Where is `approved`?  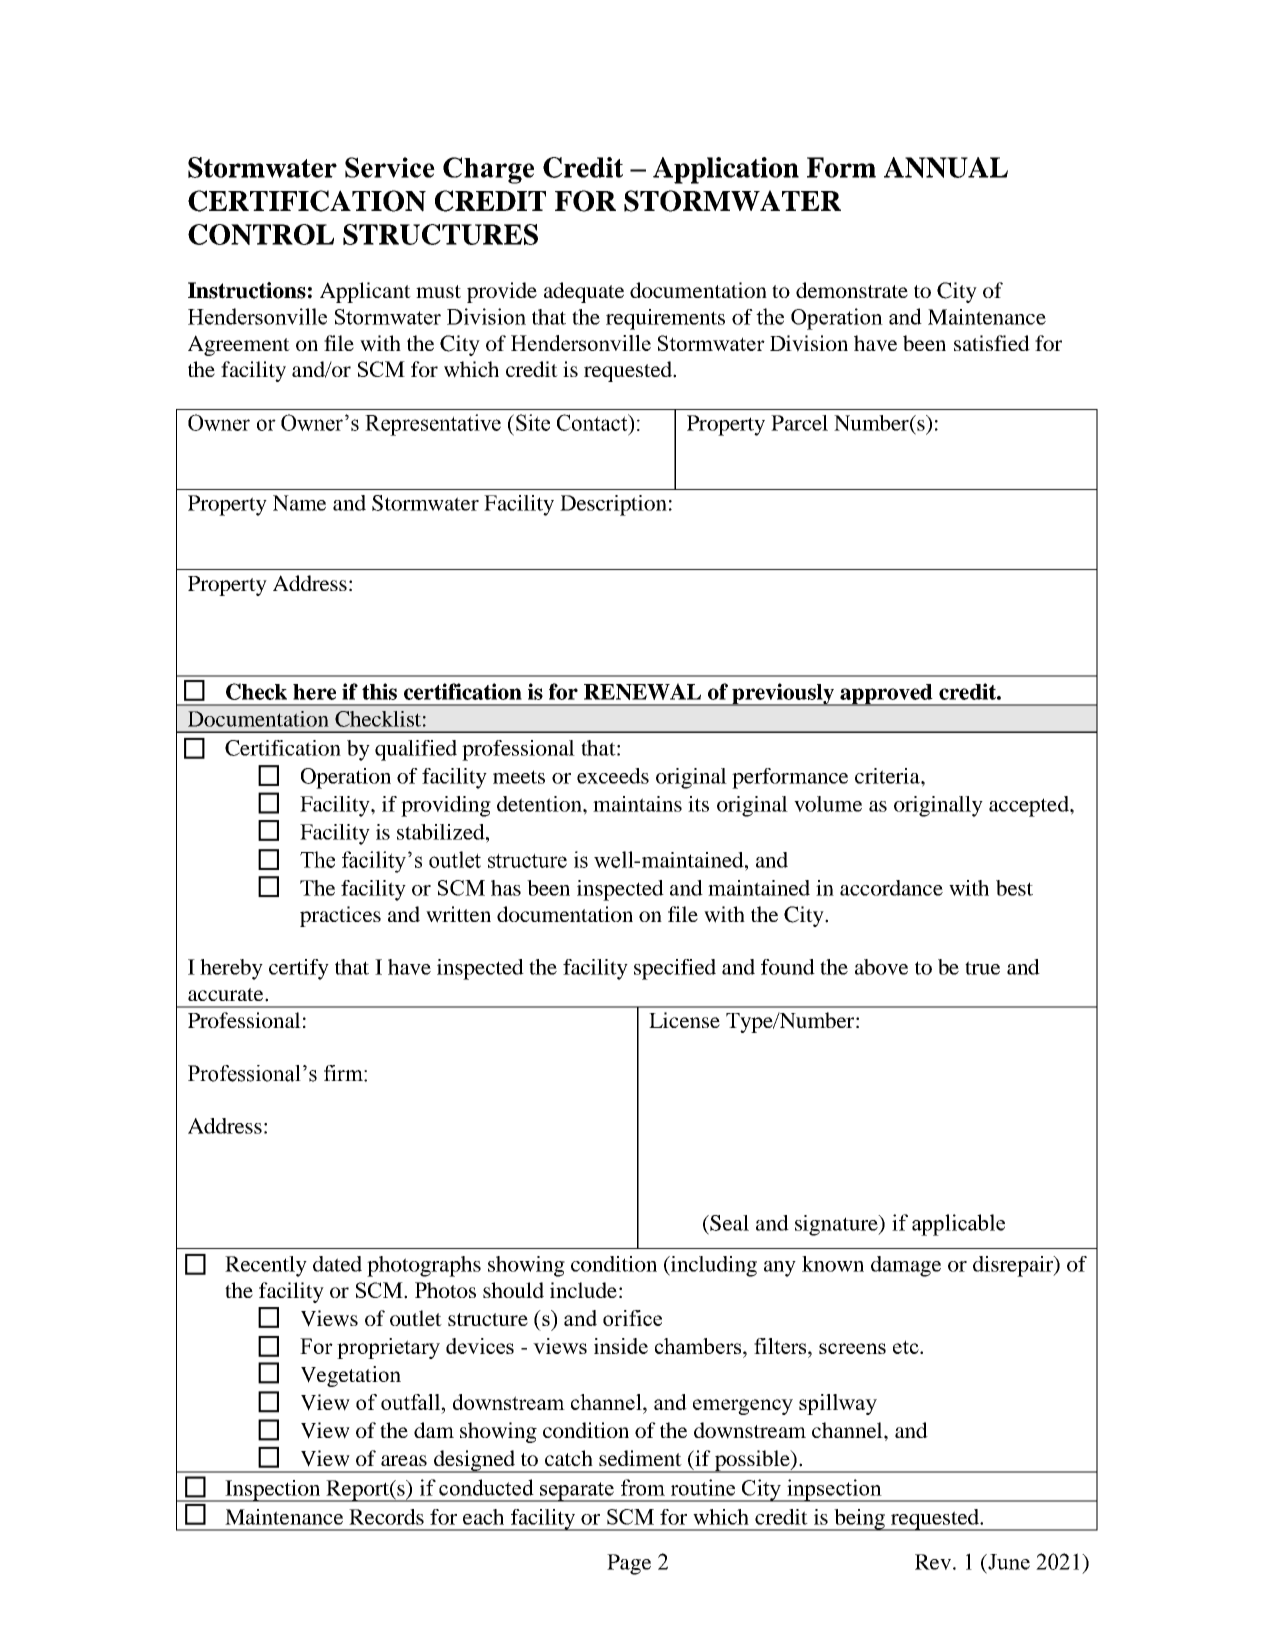 approved is located at coordinates (886, 695).
